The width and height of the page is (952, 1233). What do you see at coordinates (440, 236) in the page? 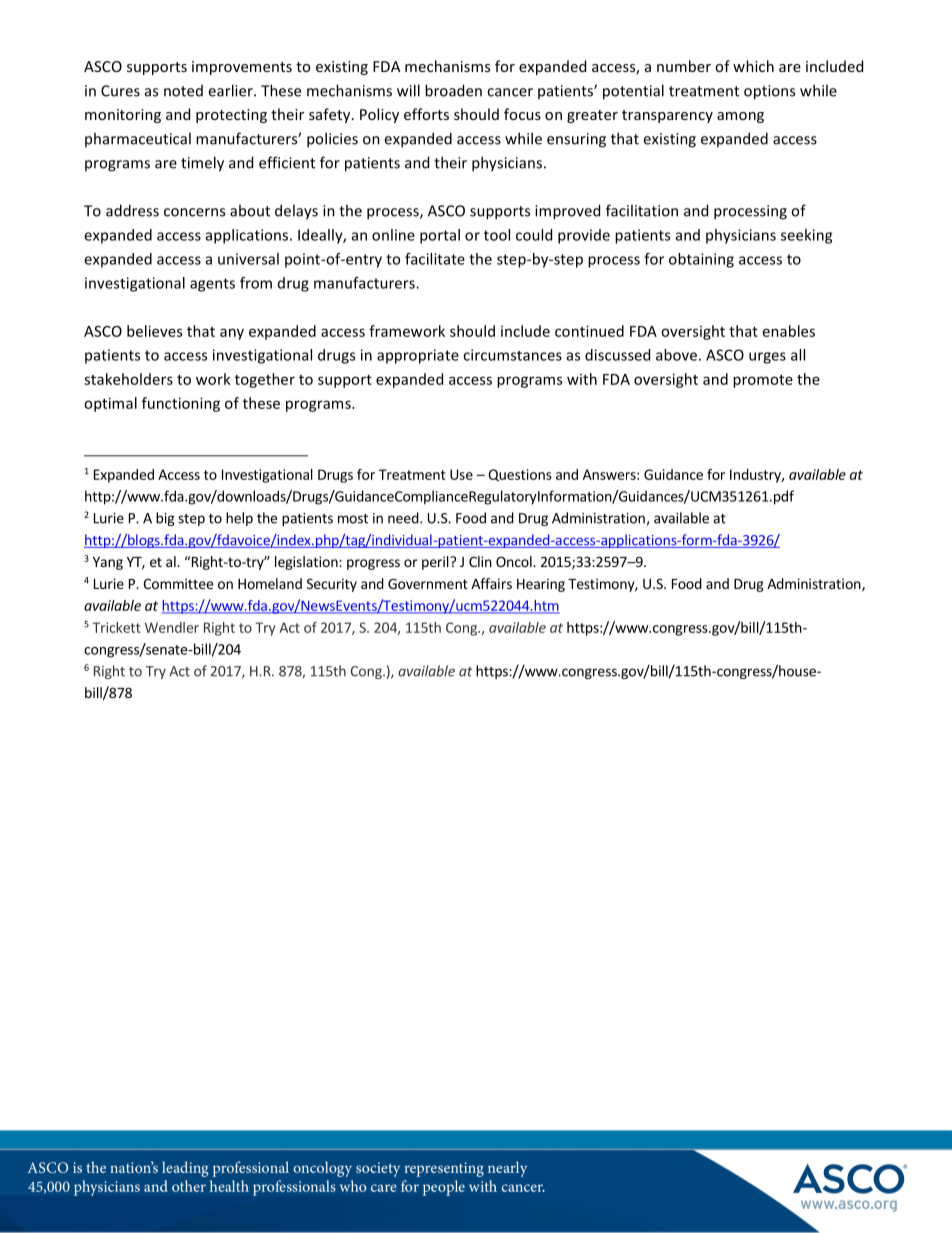
I see `portal` at bounding box center [440, 236].
